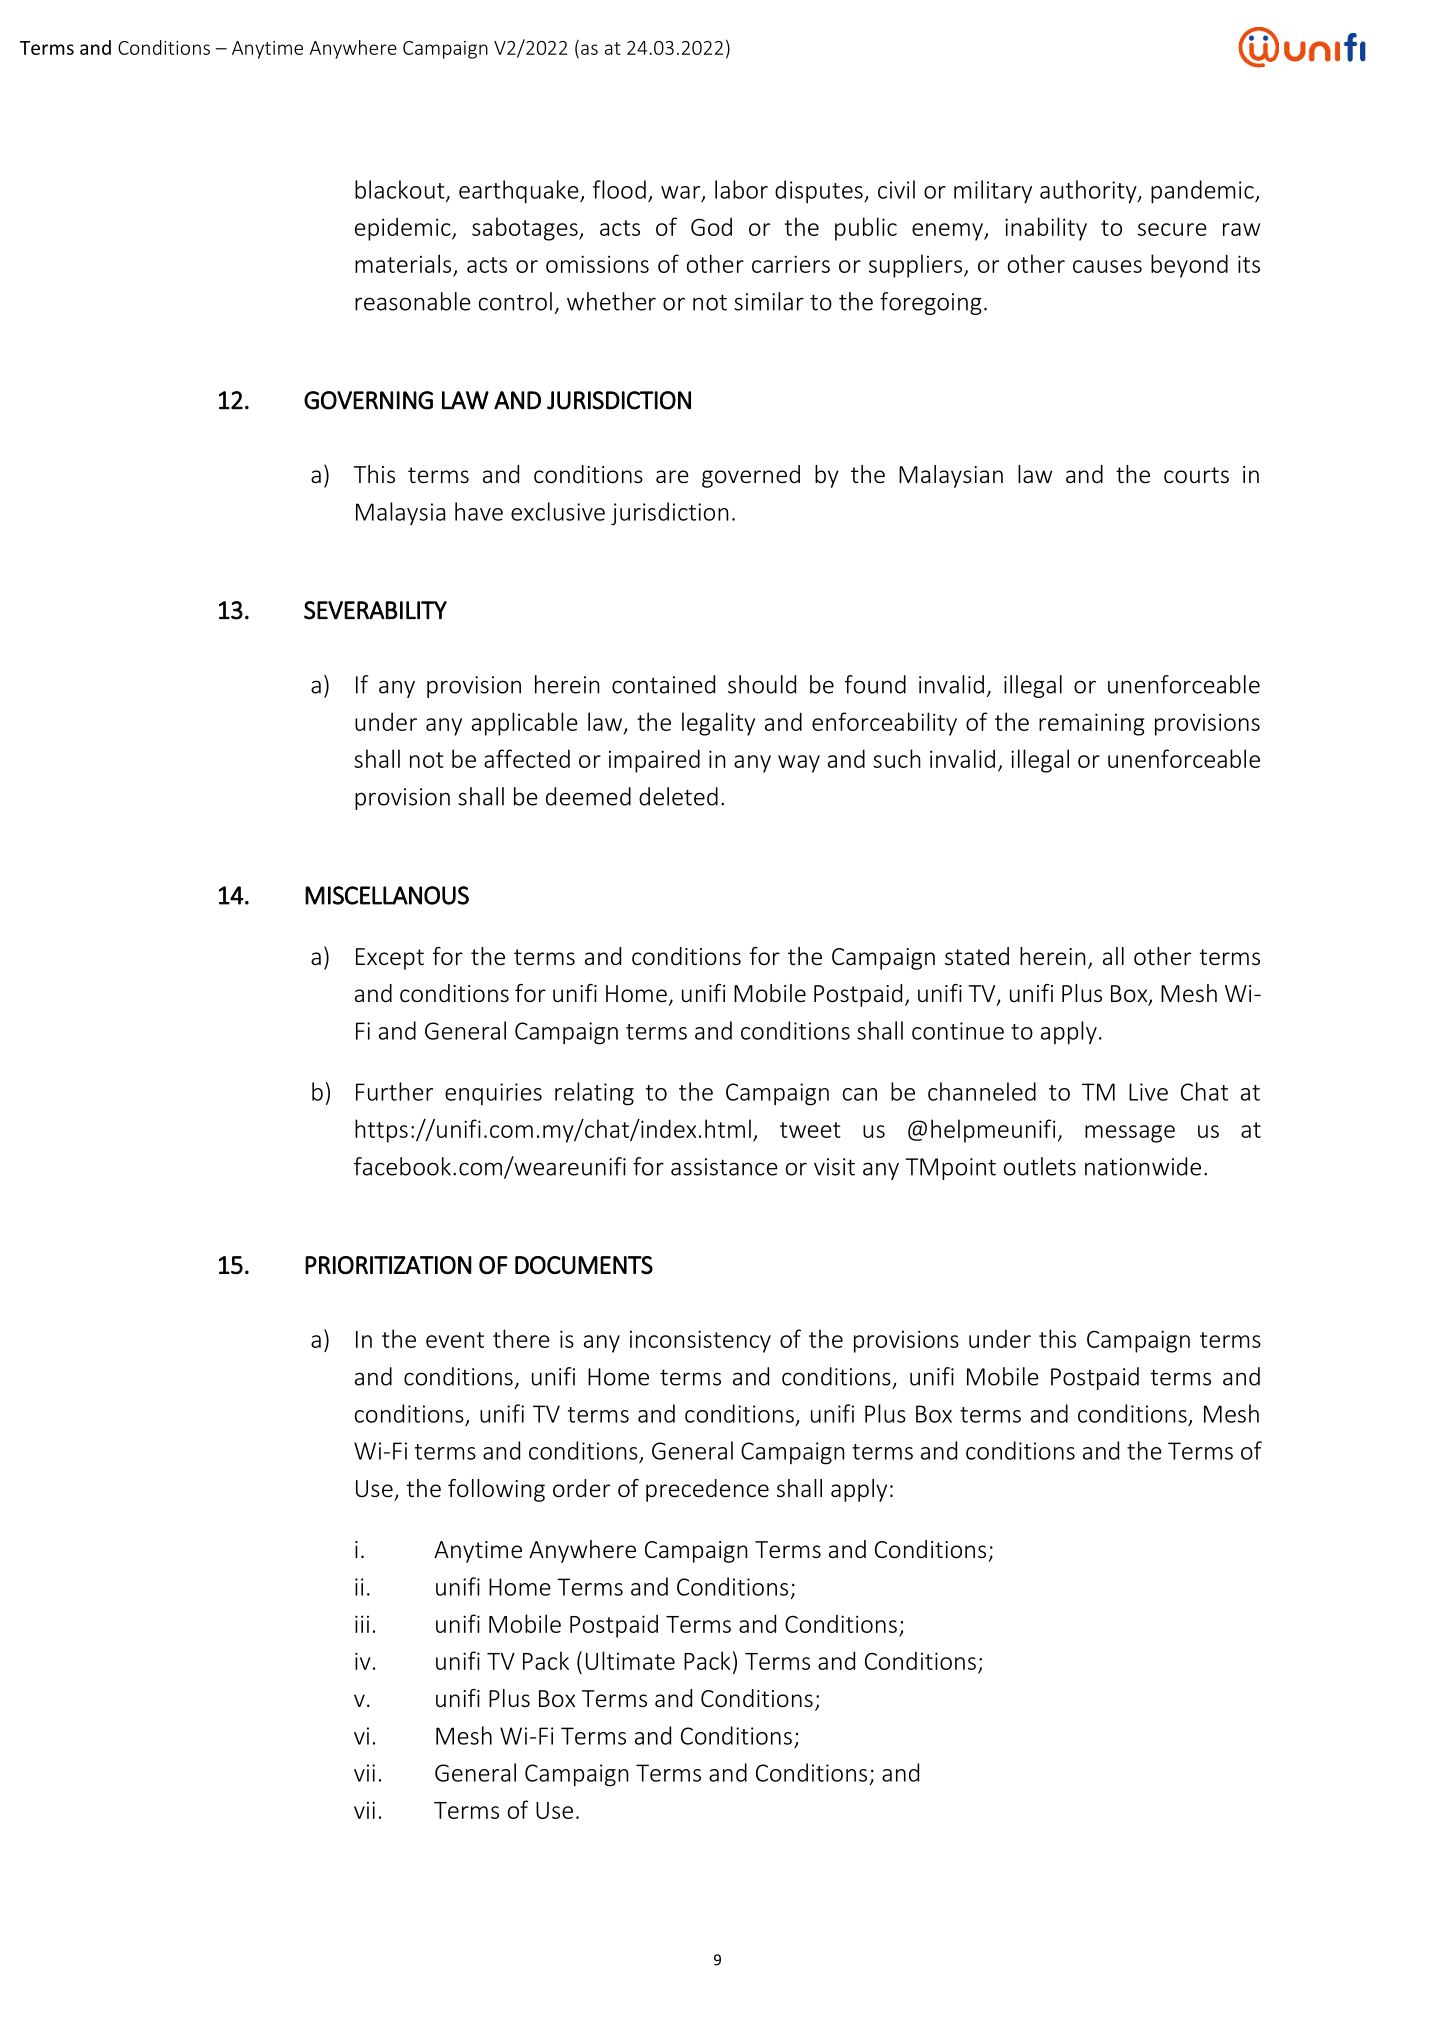 This screenshot has height=2029, width=1435. I want to click on tweet, so click(810, 1130).
